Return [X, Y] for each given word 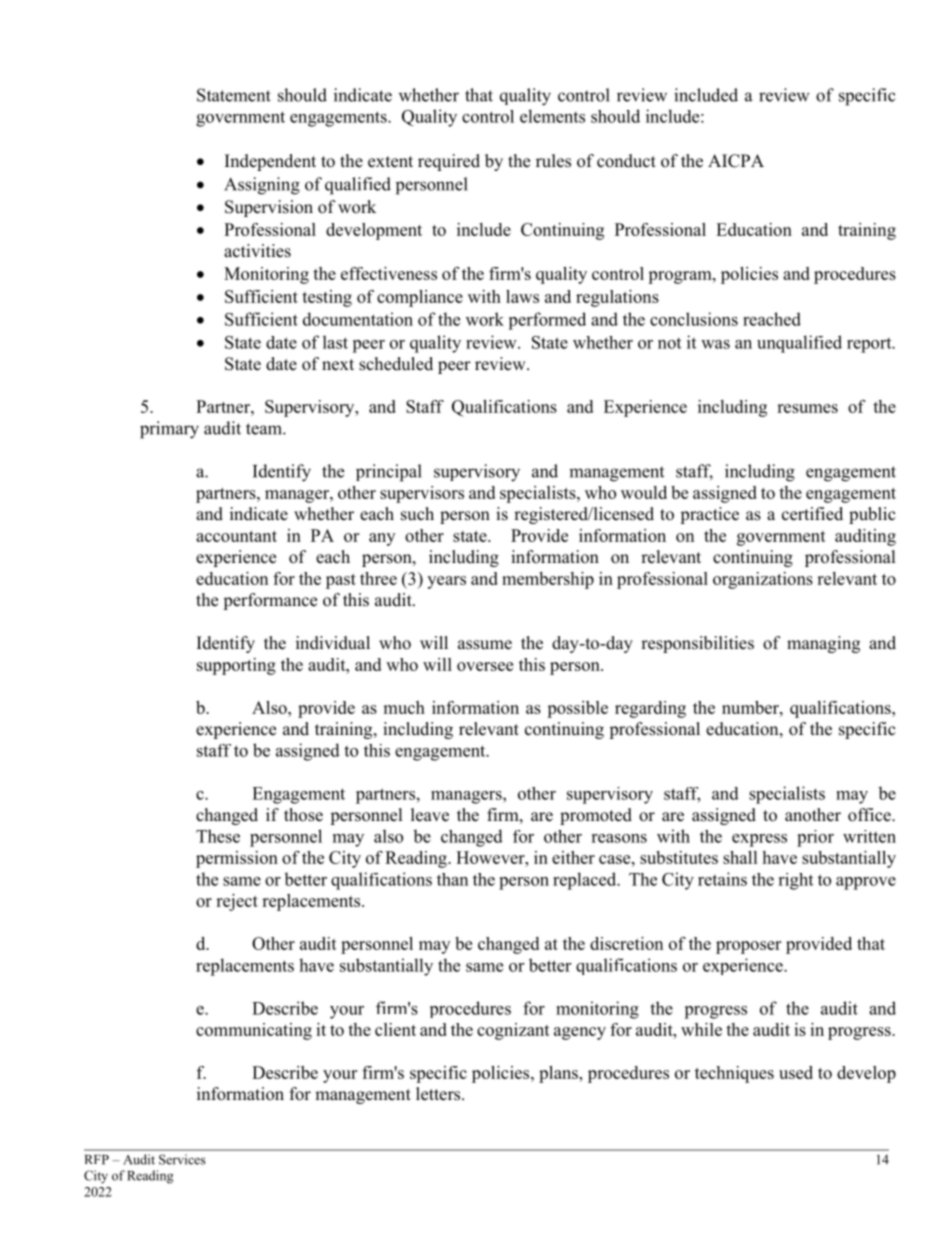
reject [237, 902]
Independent [270, 162]
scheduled [396, 364]
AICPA [736, 161]
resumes [807, 408]
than [452, 879]
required [449, 162]
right [795, 881]
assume [485, 645]
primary [169, 430]
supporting [236, 666]
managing [823, 644]
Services [182, 1159]
